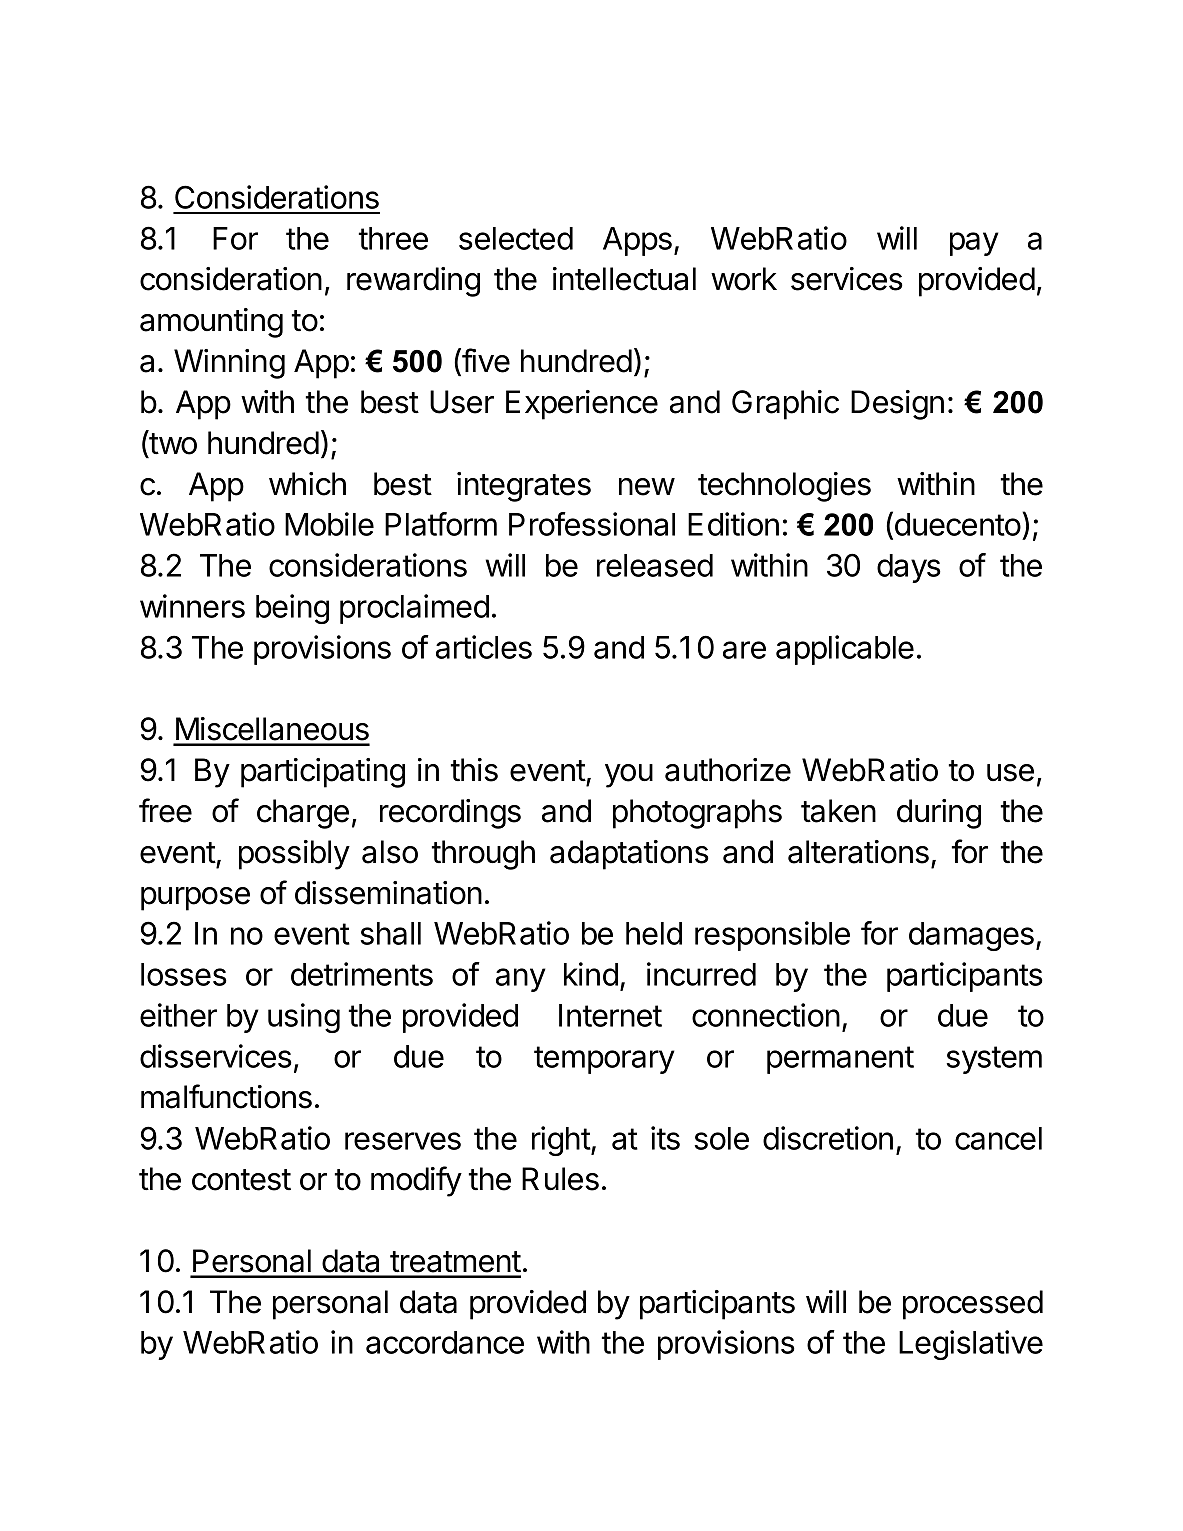 The height and width of the screenshot is (1531, 1183). What do you see at coordinates (211, 323) in the screenshot?
I see `amounting` at bounding box center [211, 323].
